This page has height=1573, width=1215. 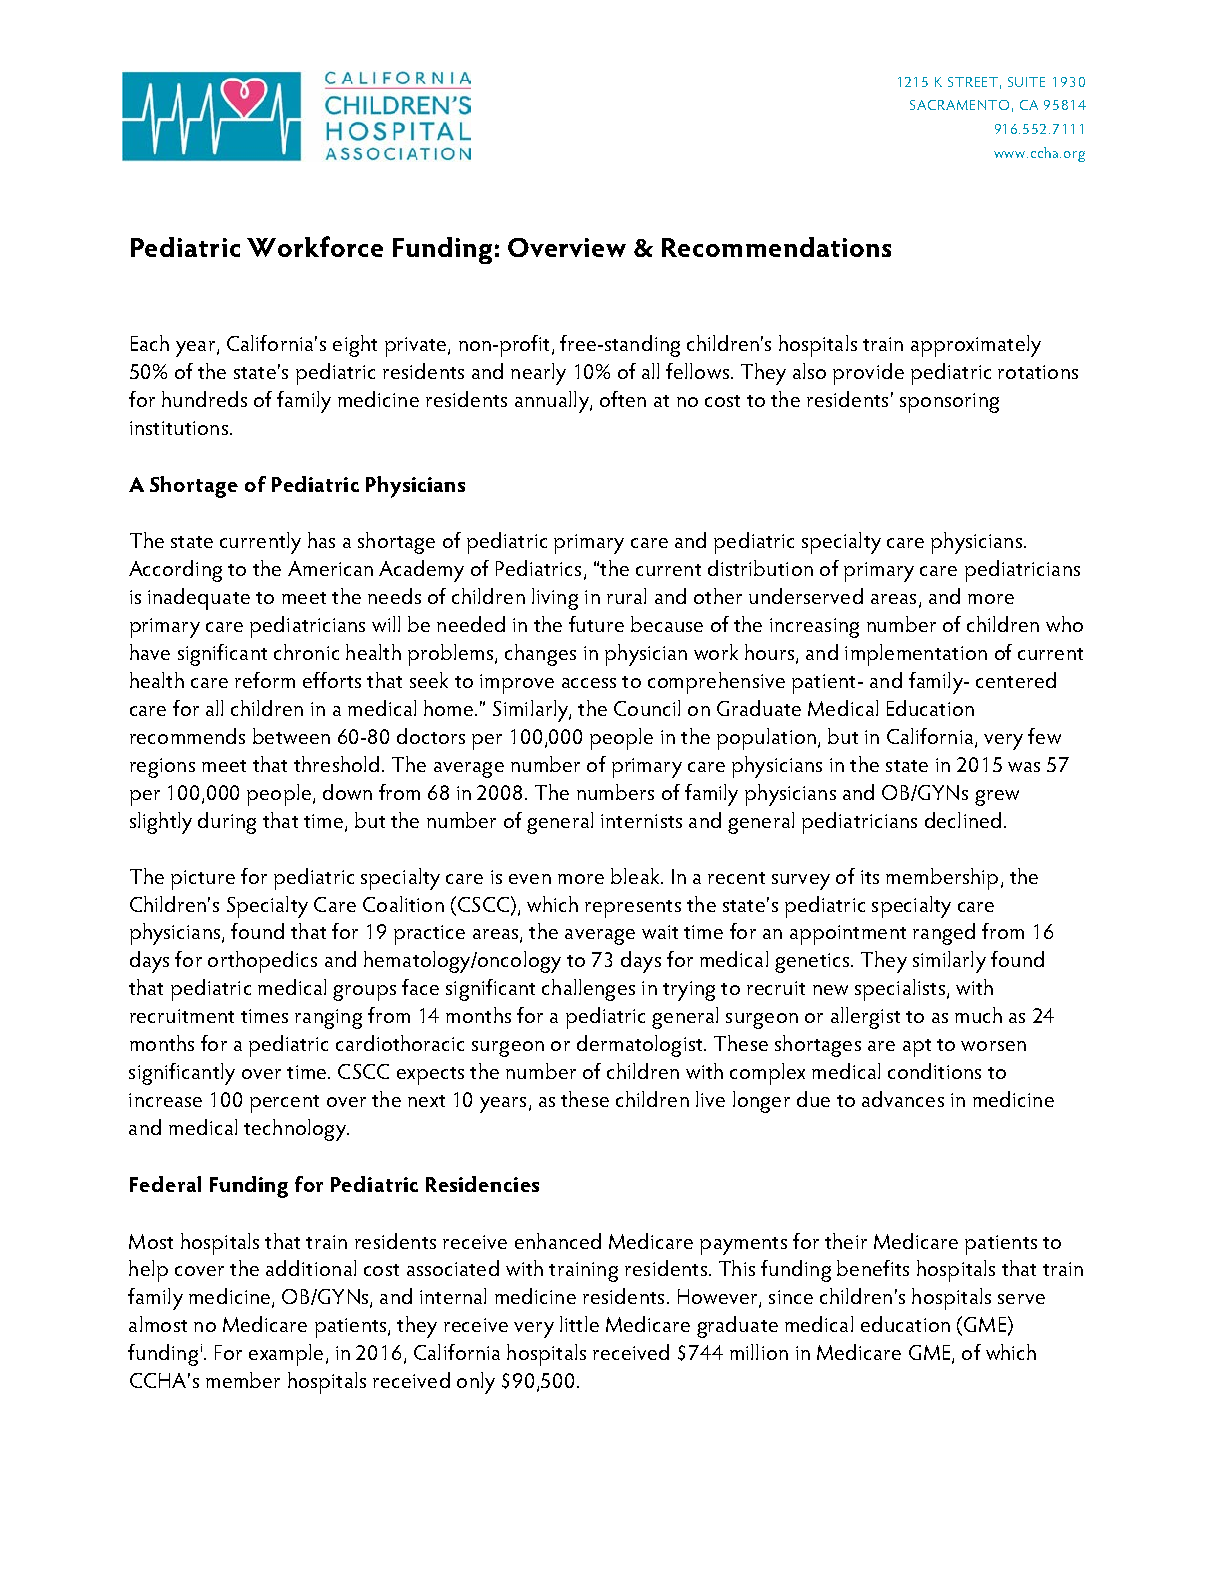 What do you see at coordinates (934, 1071) in the page?
I see `conditions` at bounding box center [934, 1071].
